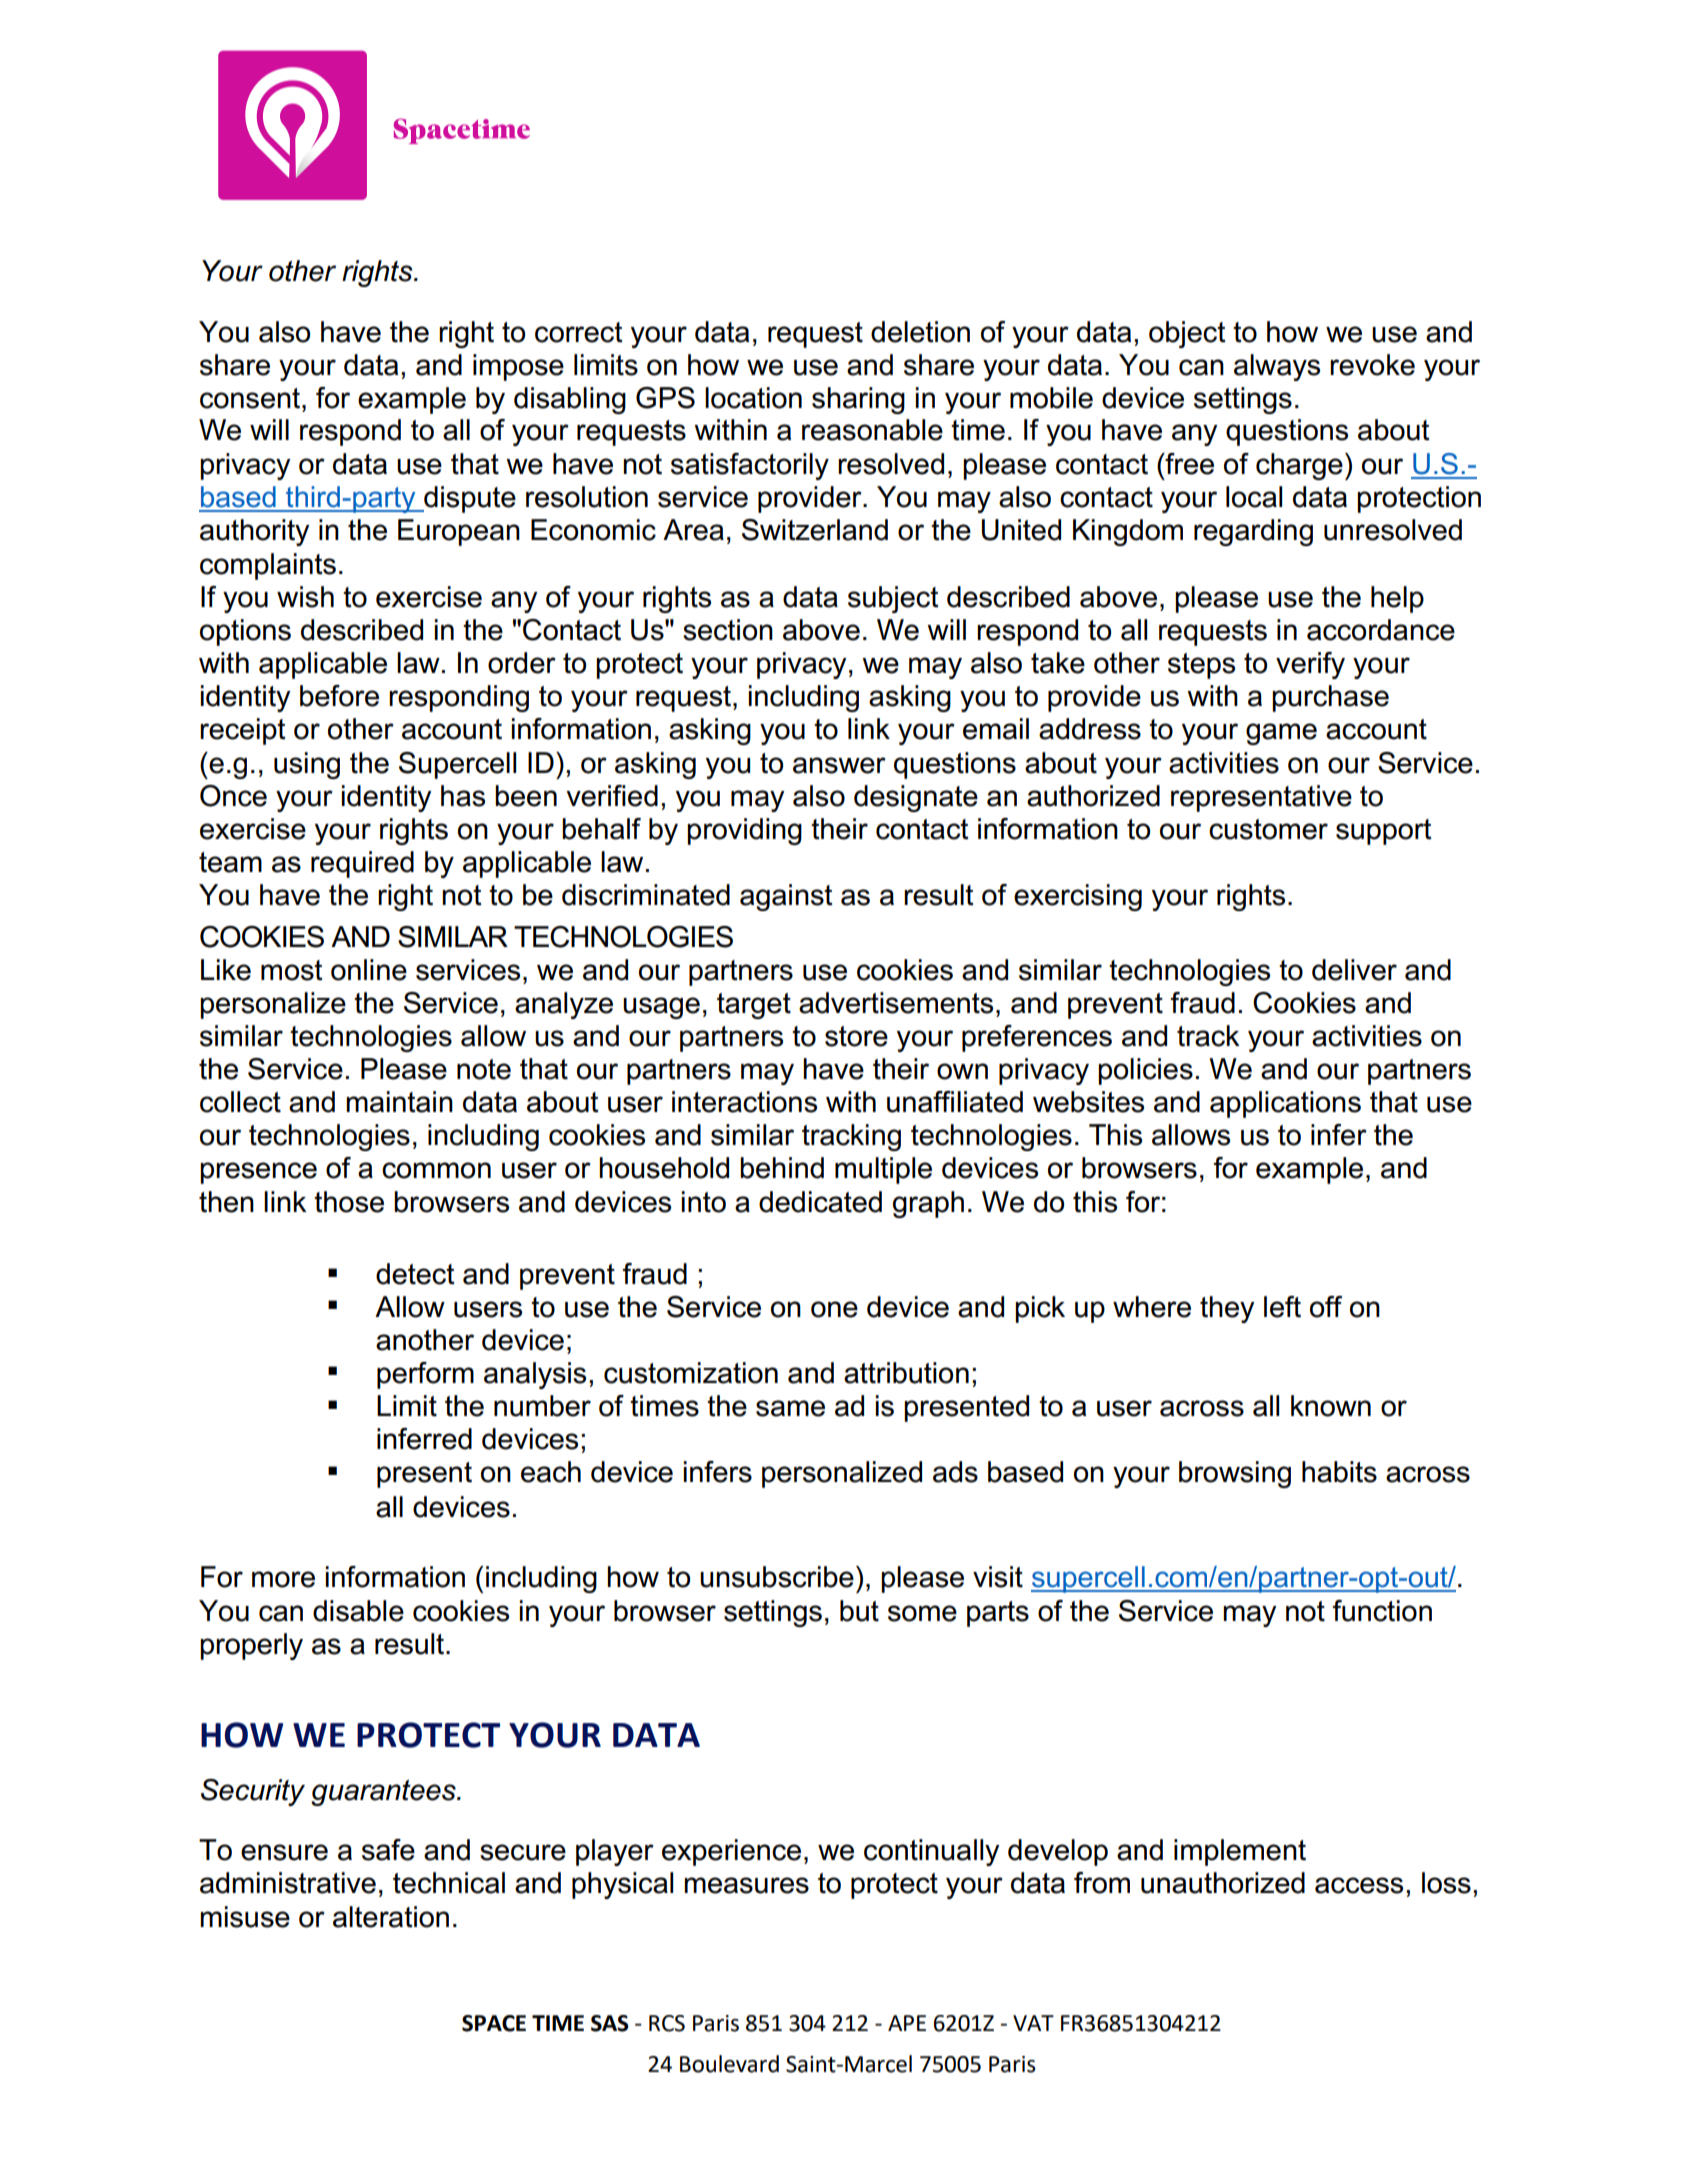  Describe the element at coordinates (922, 1613) in the screenshot. I see `some` at that location.
